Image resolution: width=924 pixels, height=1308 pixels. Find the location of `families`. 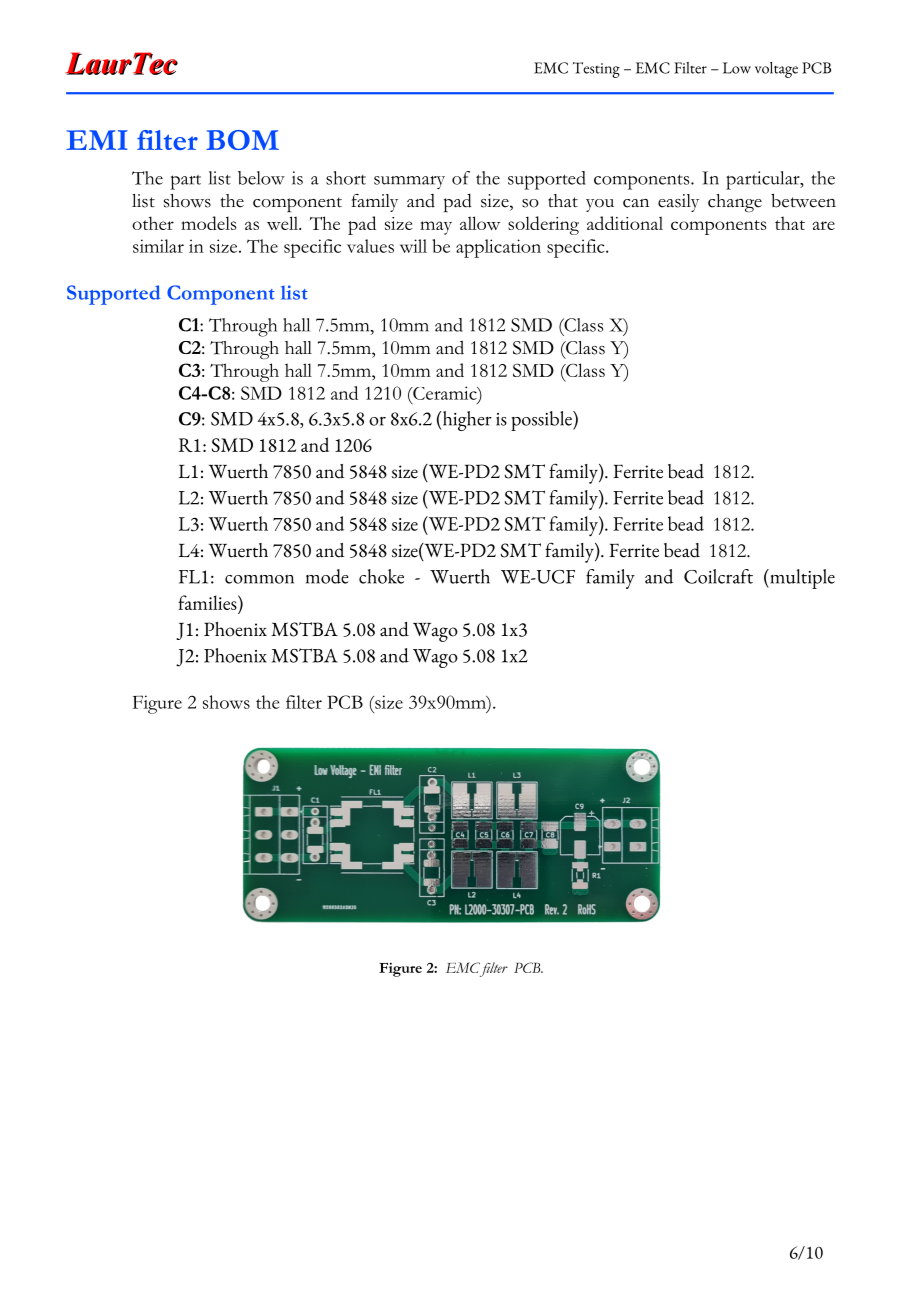

families is located at coordinates (208, 602).
